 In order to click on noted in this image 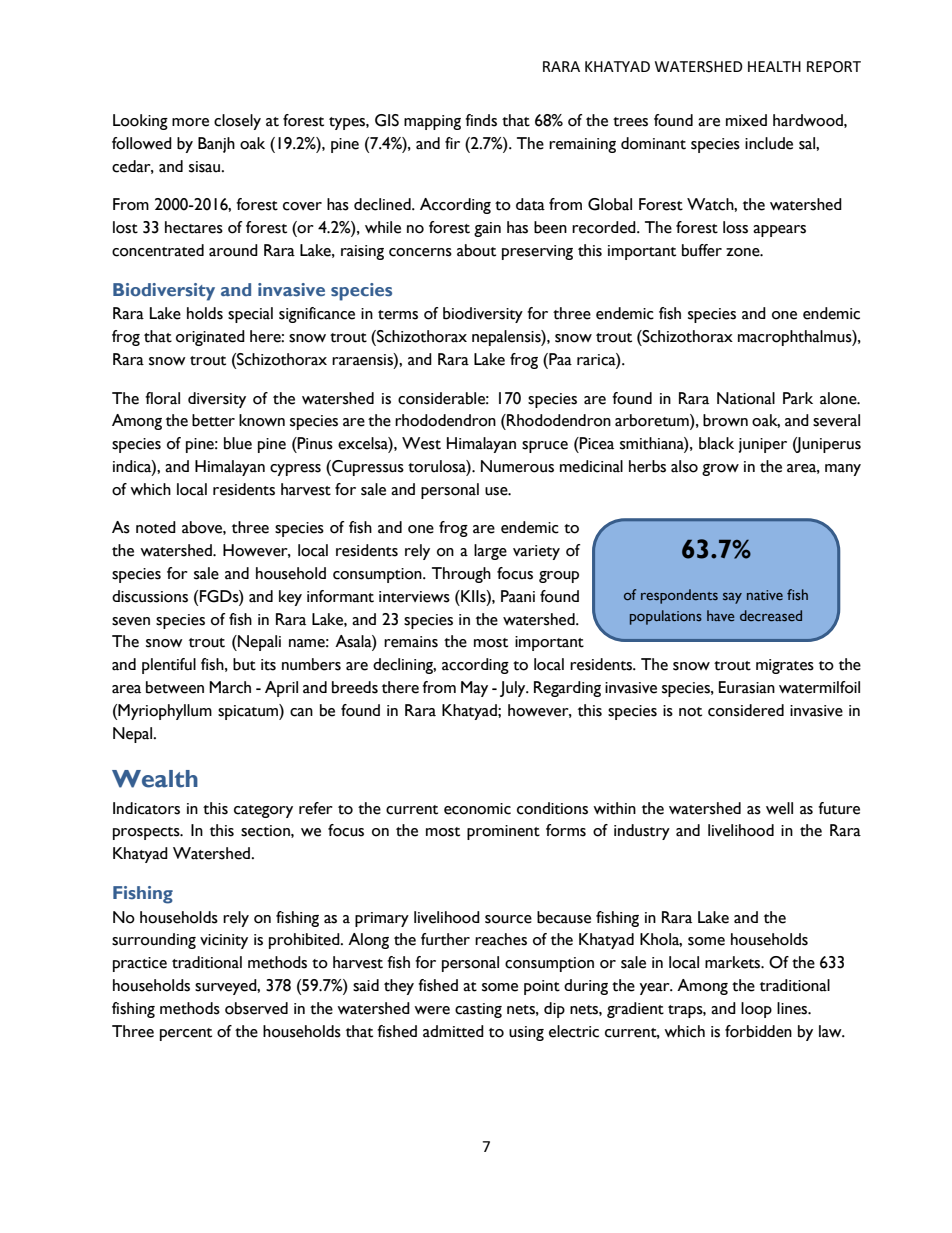, I will do `click(156, 527)`.
